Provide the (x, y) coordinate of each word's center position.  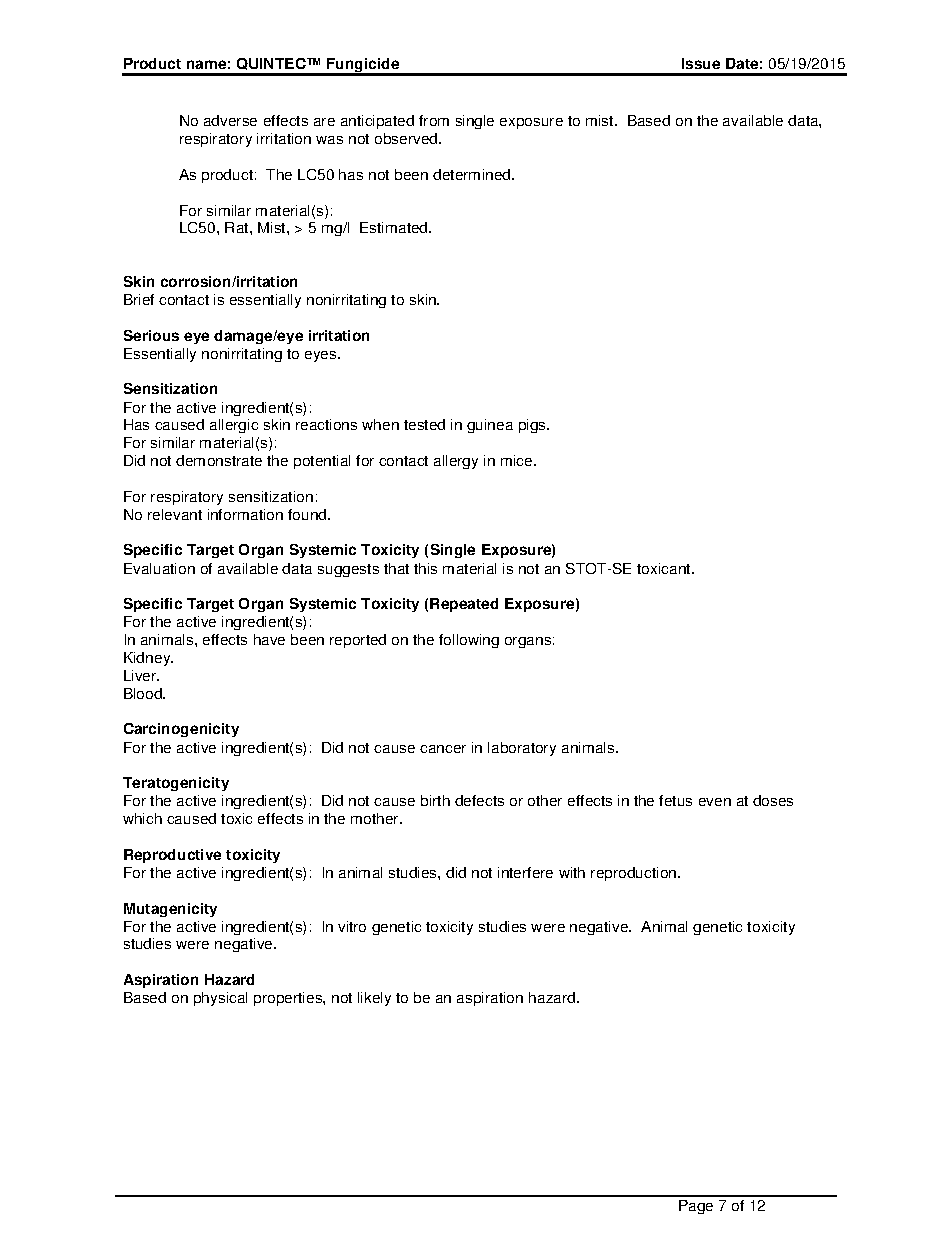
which (142, 818)
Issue (701, 63)
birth (435, 800)
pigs (533, 426)
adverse (230, 120)
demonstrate (219, 460)
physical (220, 999)
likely (374, 999)
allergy (456, 462)
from (434, 120)
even (715, 802)
